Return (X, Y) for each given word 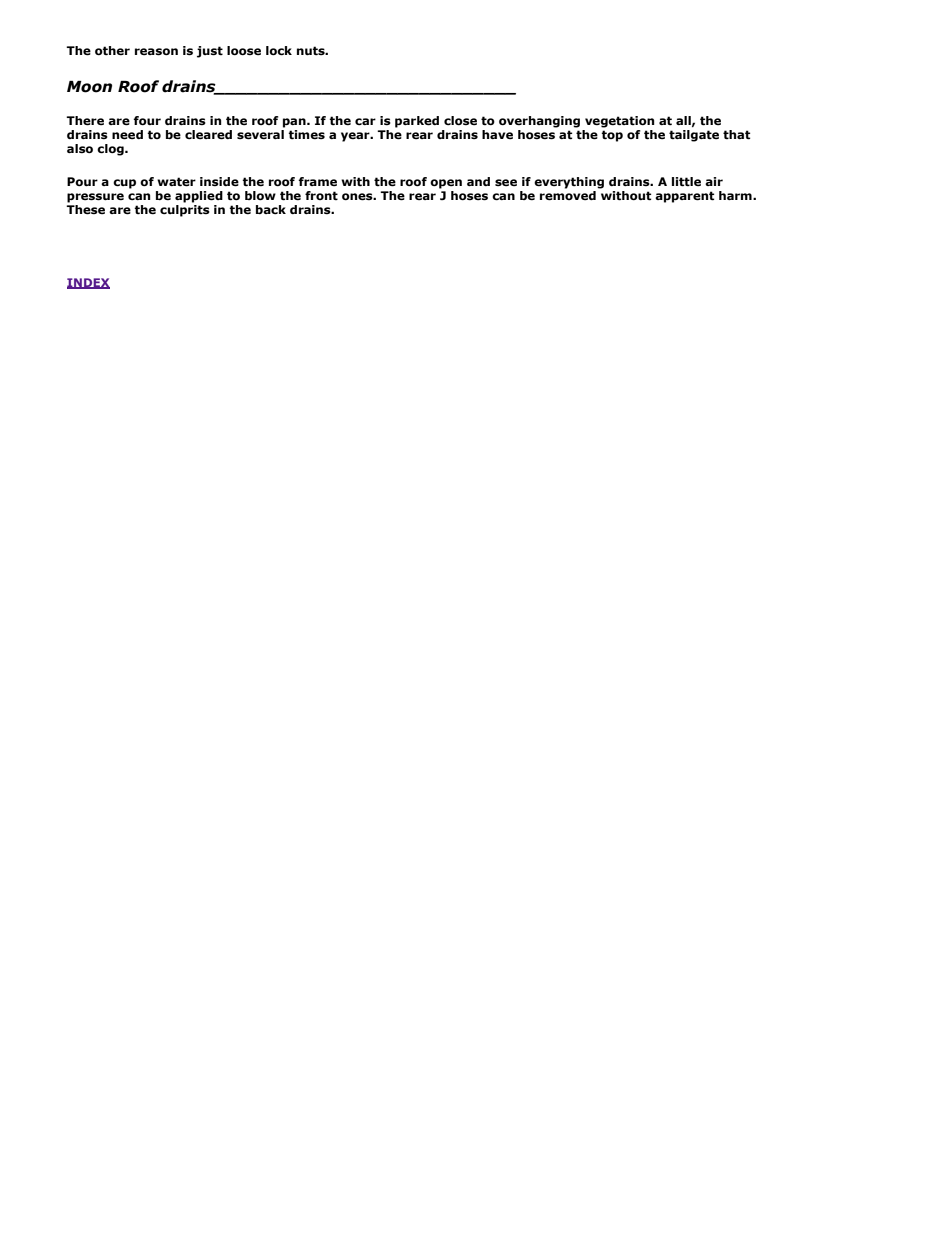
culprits (185, 211)
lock (279, 50)
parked (417, 122)
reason (156, 52)
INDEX (88, 283)
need (127, 135)
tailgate (694, 136)
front (321, 195)
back (271, 209)
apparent (684, 197)
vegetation (620, 122)
